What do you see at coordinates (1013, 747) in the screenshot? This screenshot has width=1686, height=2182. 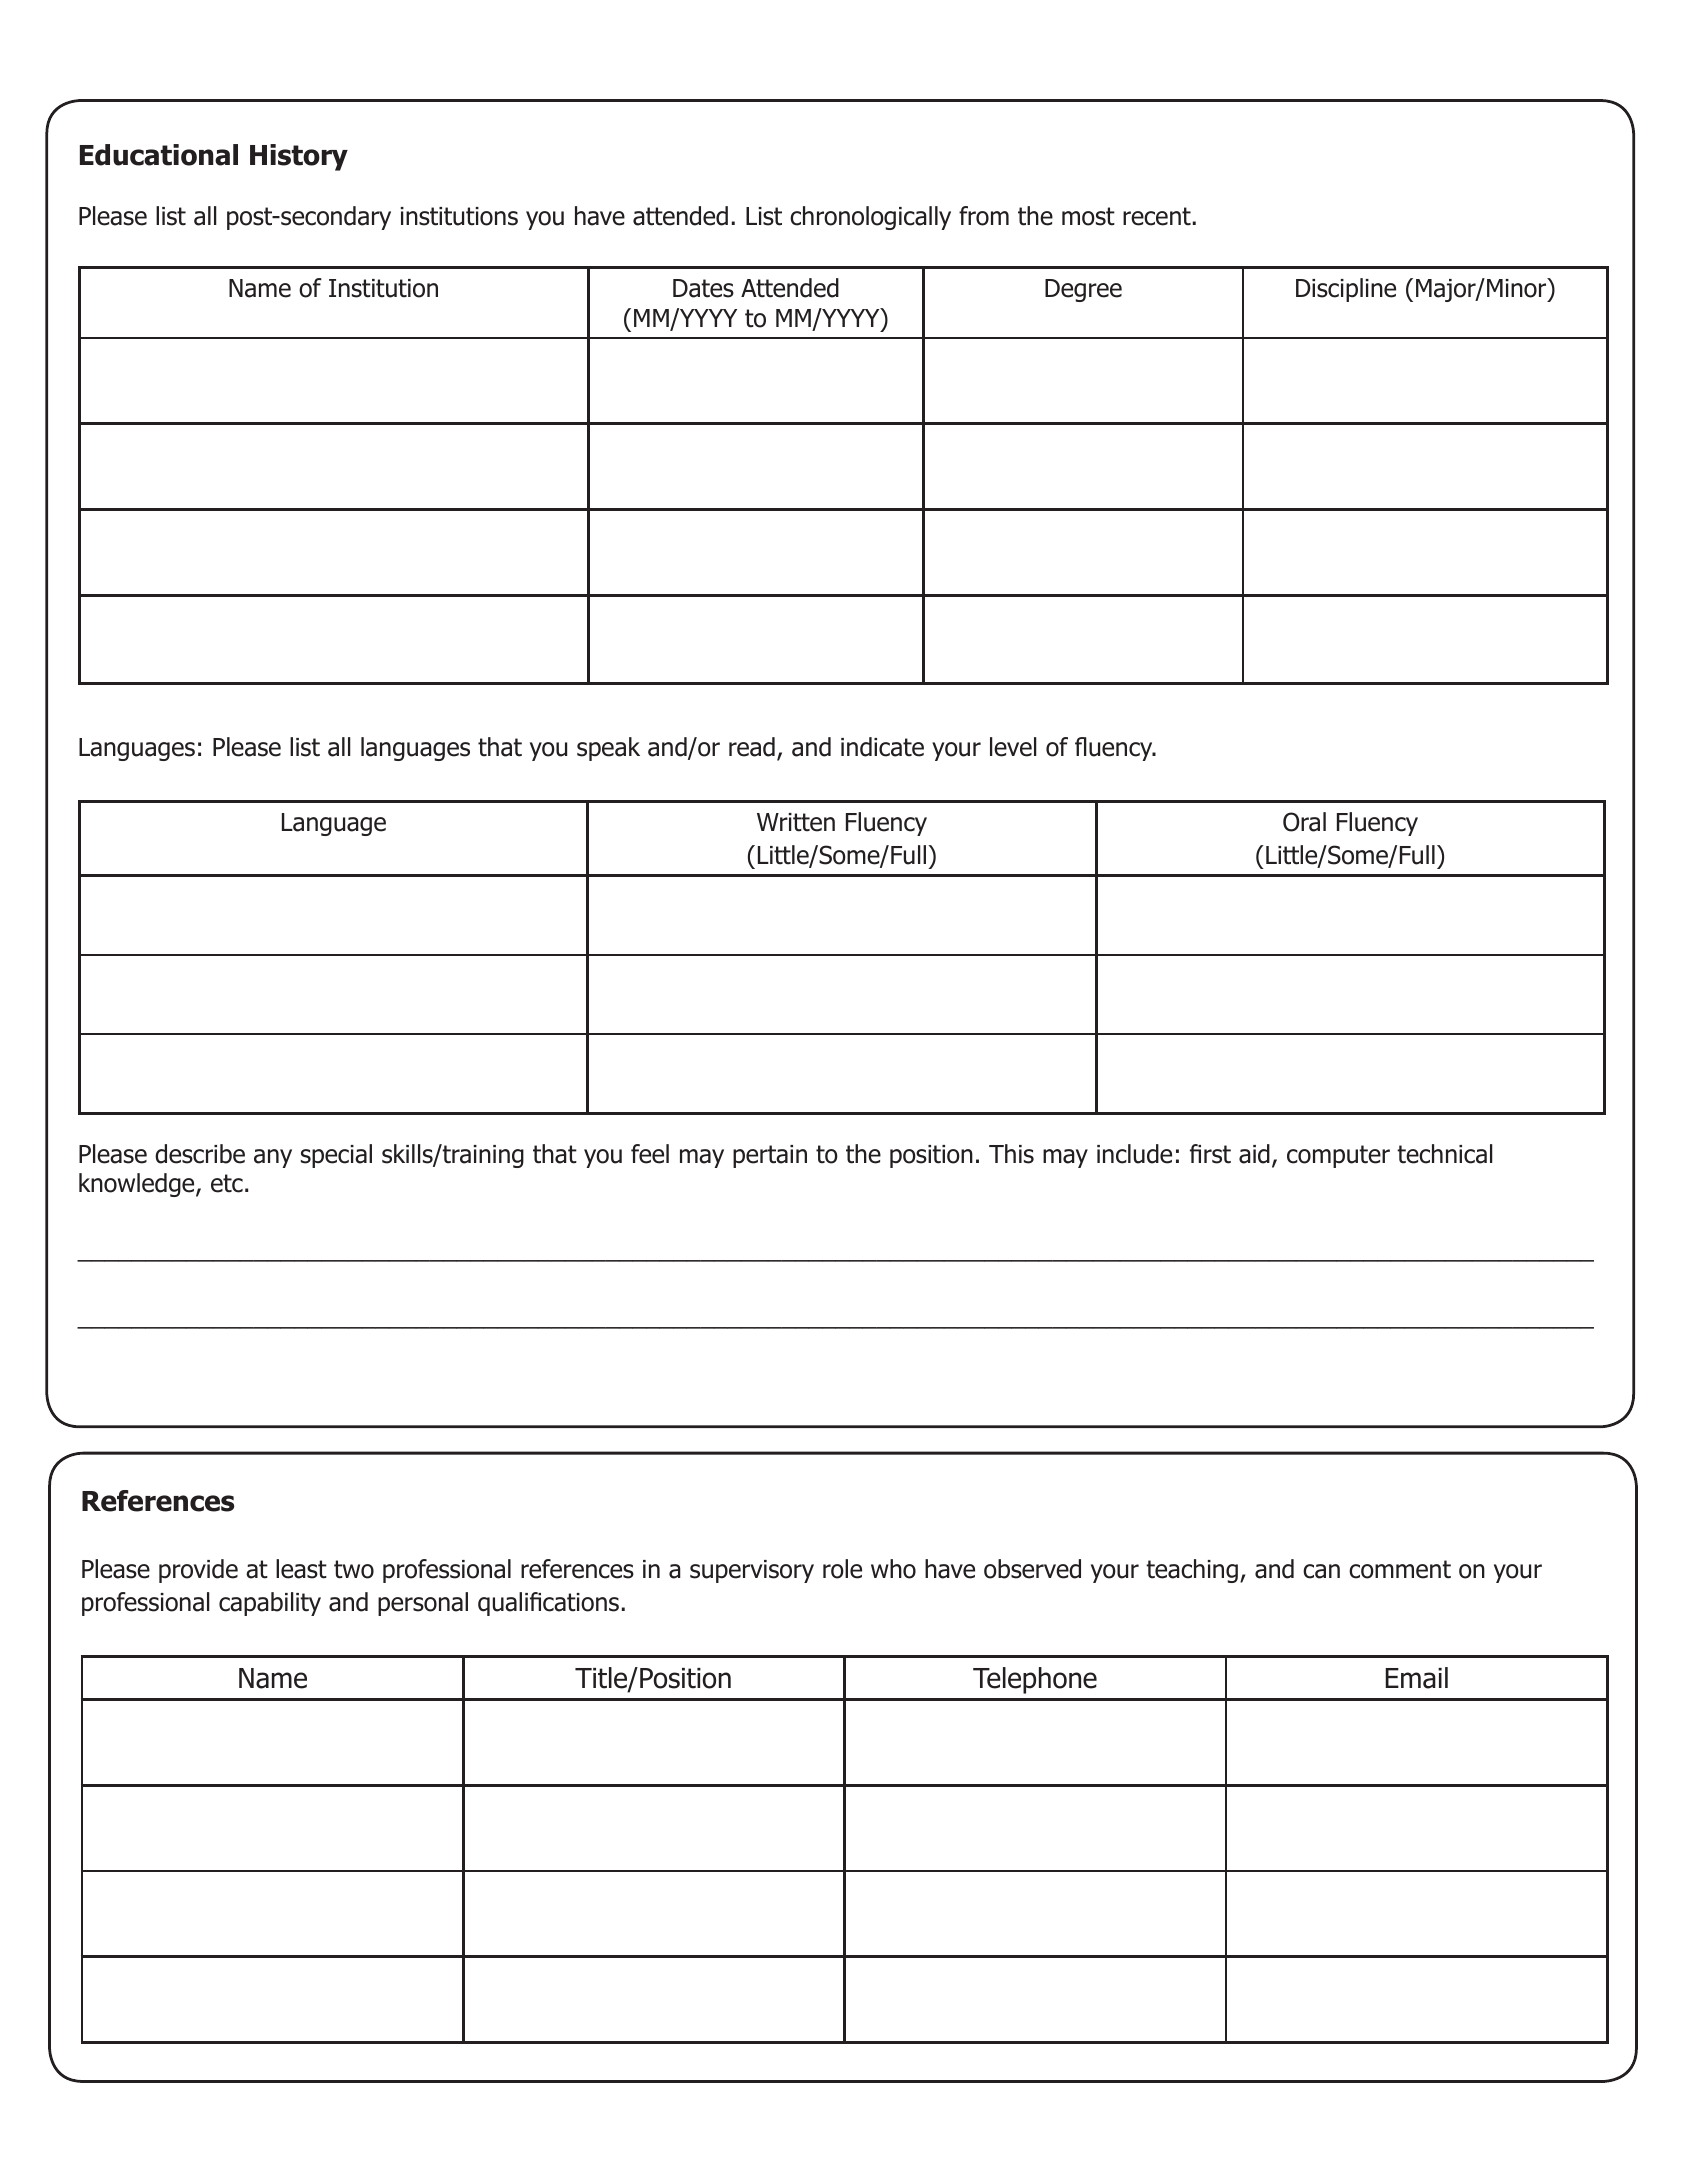 I see `level` at bounding box center [1013, 747].
